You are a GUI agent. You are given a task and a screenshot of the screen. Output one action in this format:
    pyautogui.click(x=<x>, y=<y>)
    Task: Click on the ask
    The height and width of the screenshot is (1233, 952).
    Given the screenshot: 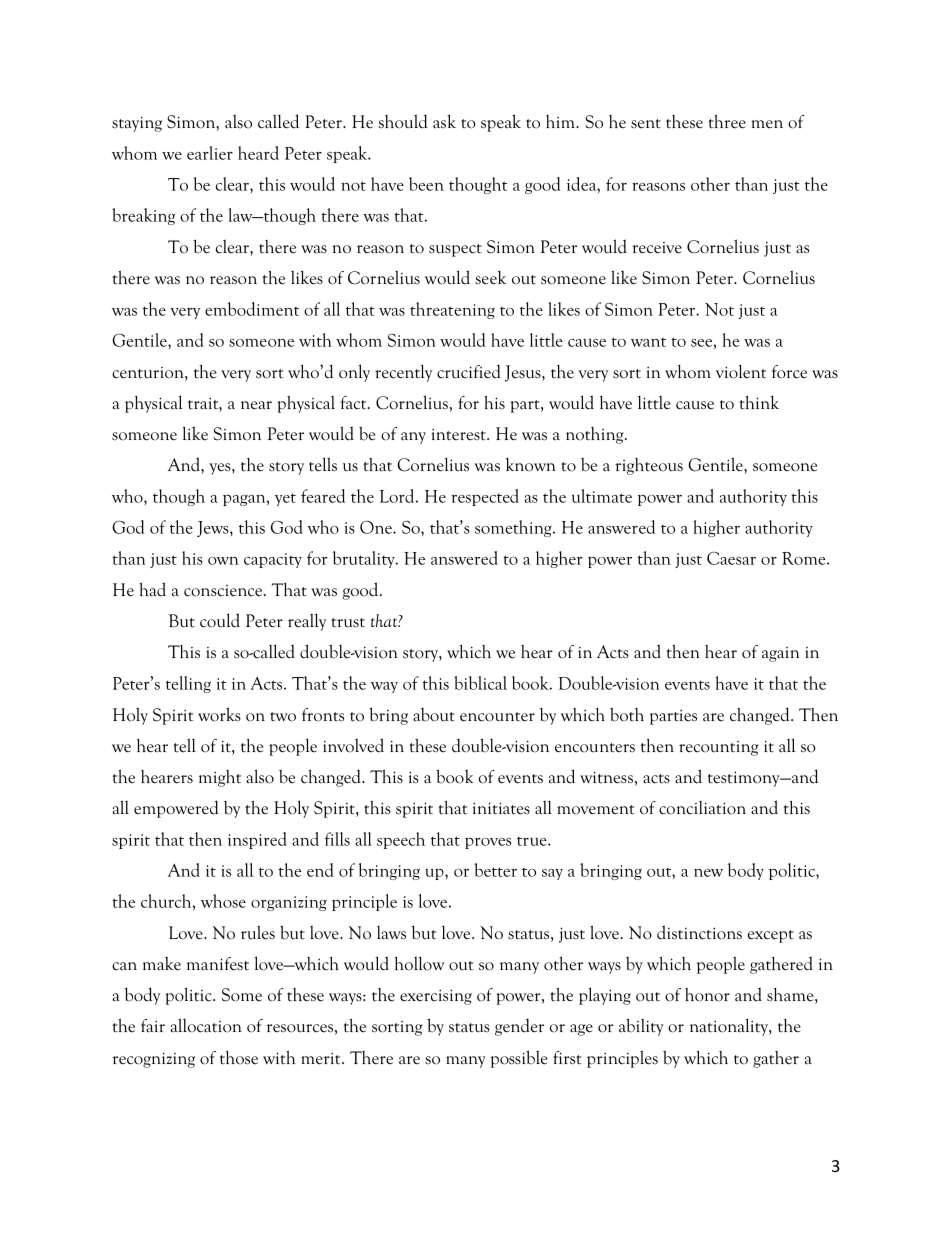 What is the action you would take?
    pyautogui.click(x=444, y=121)
